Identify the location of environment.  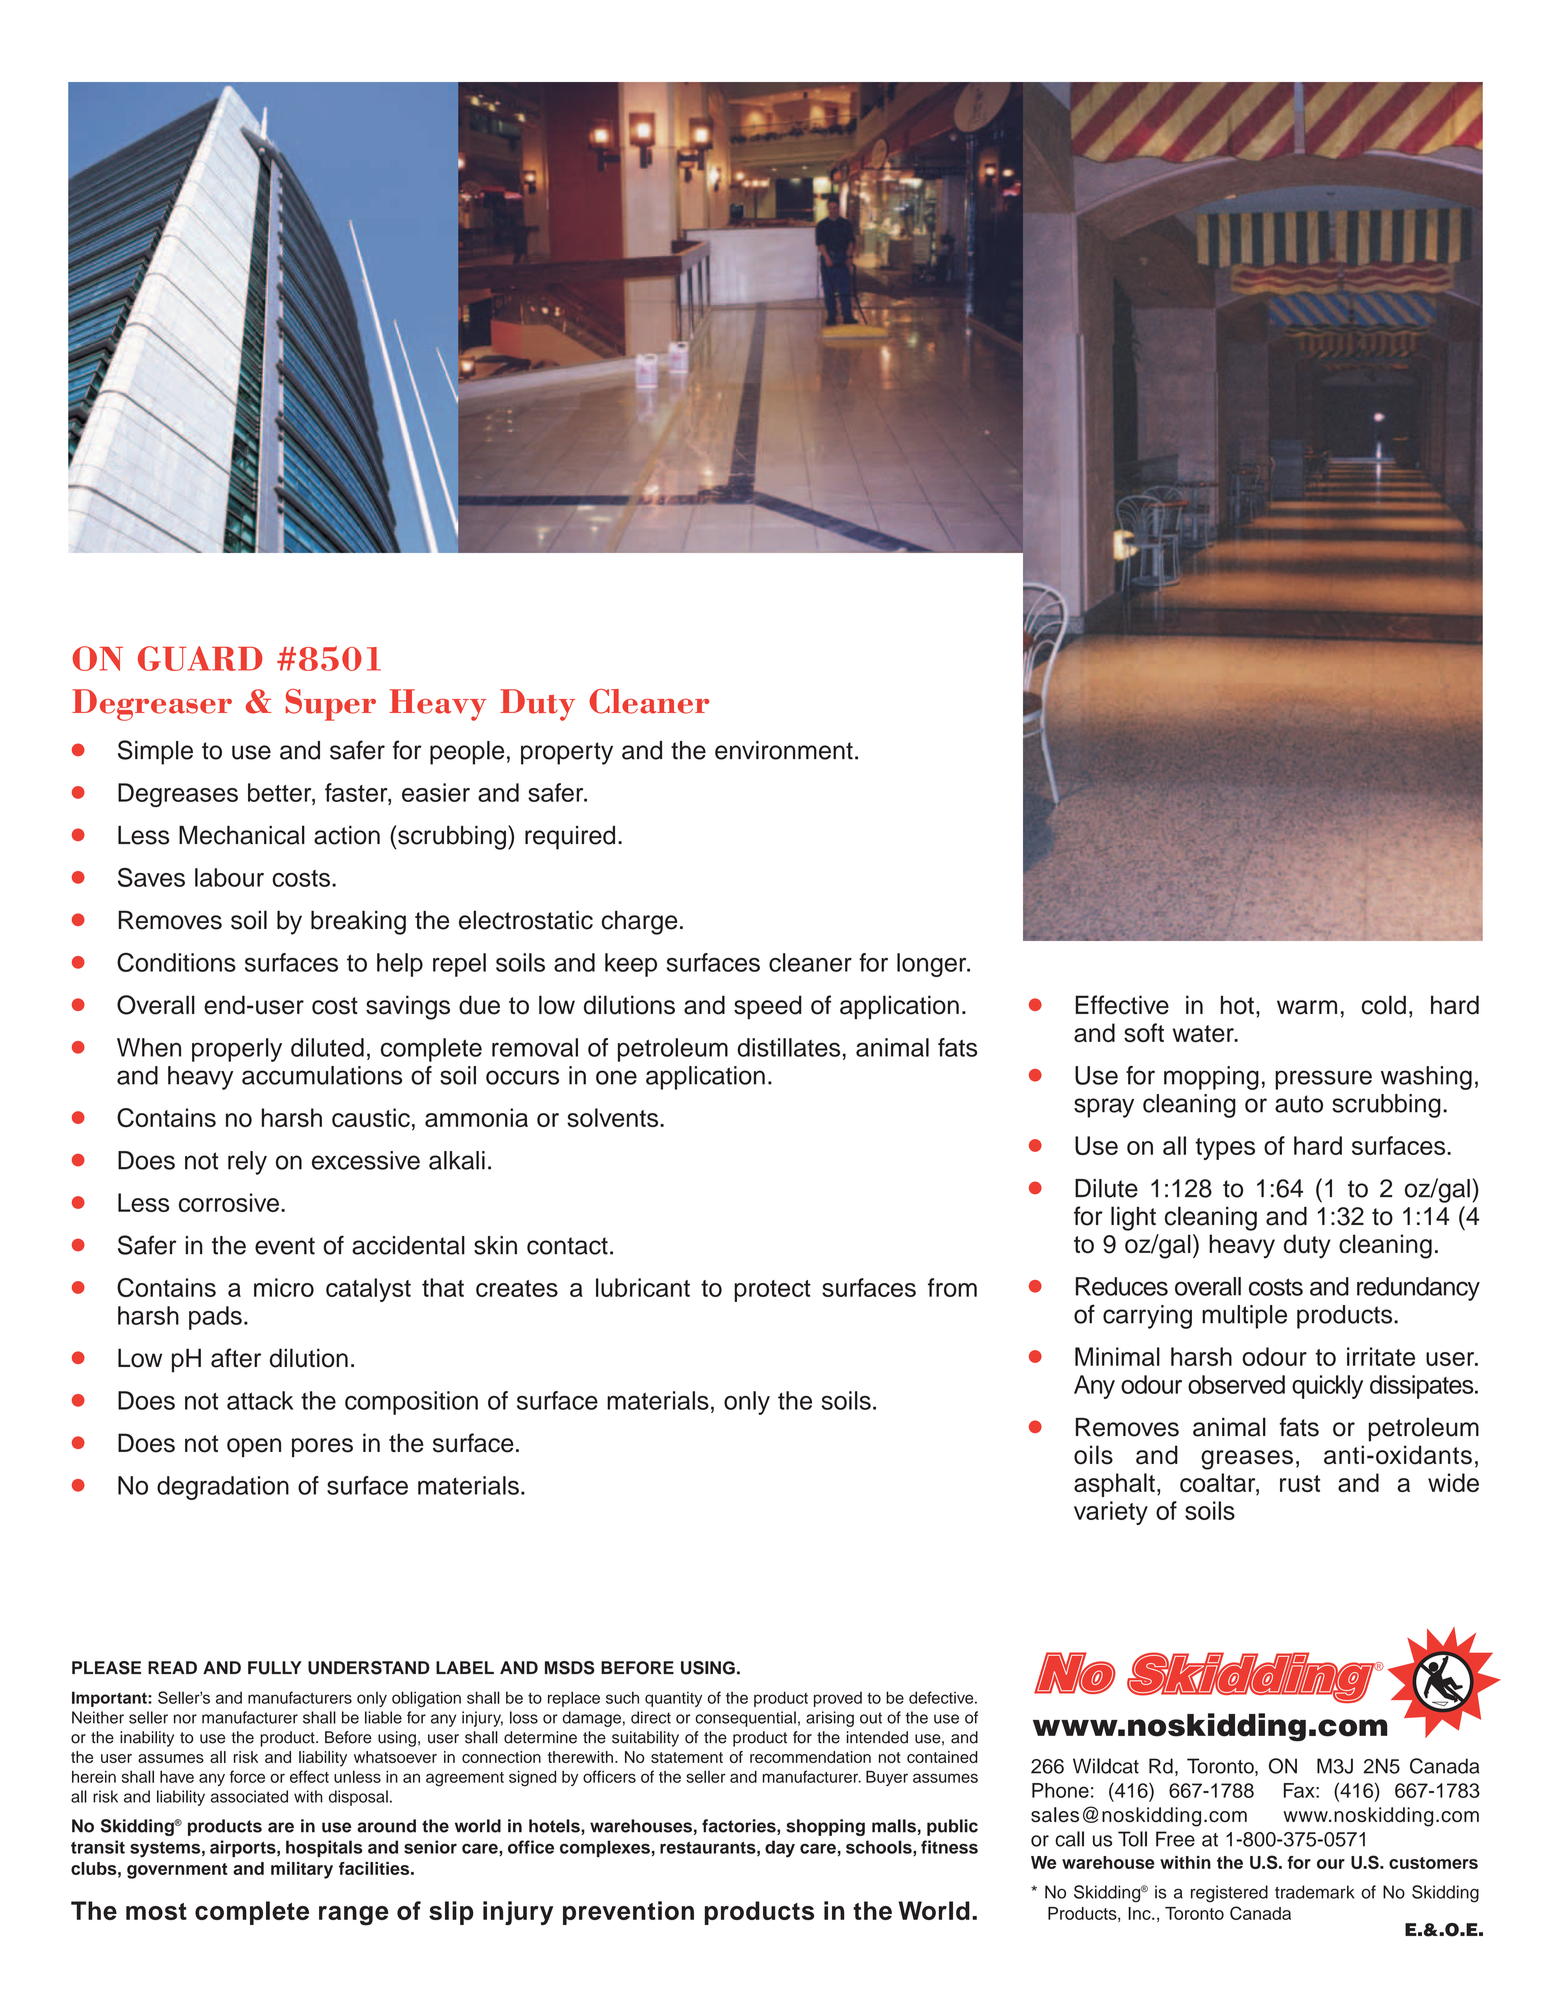
(784, 750).
